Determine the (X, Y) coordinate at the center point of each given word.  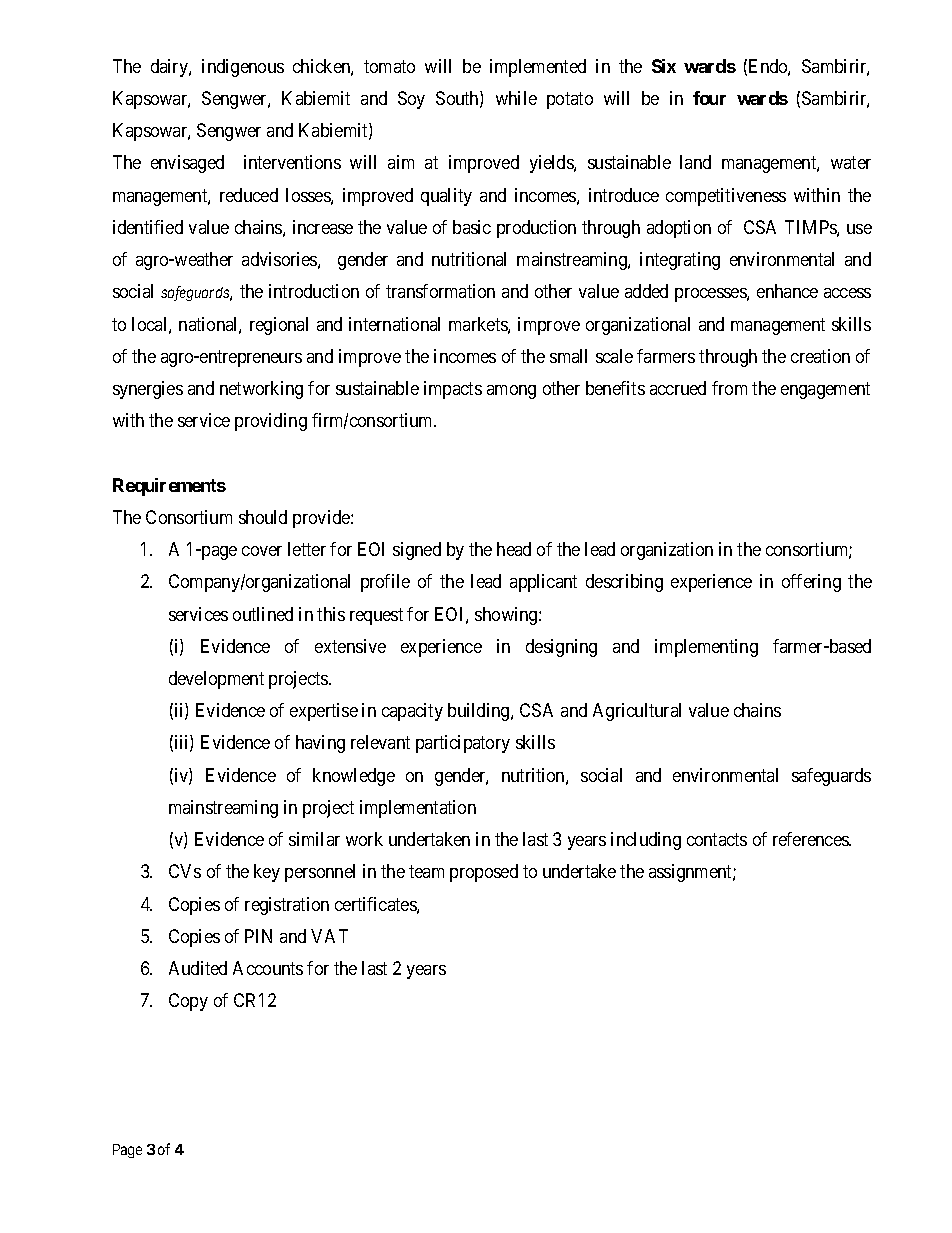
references (811, 839)
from (729, 388)
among (511, 392)
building (480, 712)
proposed (484, 873)
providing (271, 422)
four (709, 98)
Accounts (268, 968)
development (216, 680)
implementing (706, 648)
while (516, 98)
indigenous (243, 68)
